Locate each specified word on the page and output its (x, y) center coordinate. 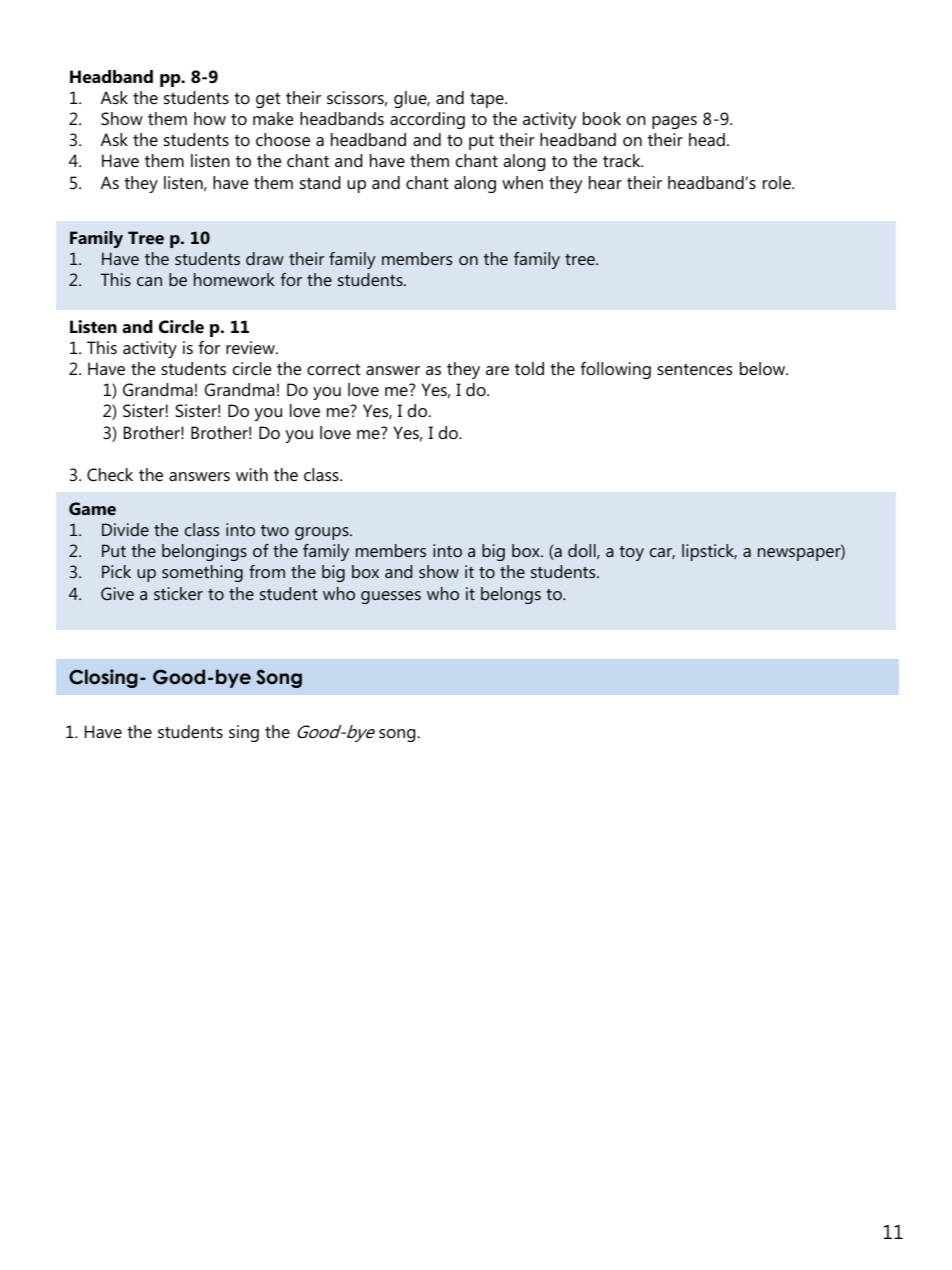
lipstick (709, 552)
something (202, 573)
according (427, 120)
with (252, 474)
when (522, 182)
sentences (694, 369)
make (273, 119)
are (497, 370)
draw (265, 258)
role (778, 182)
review (251, 347)
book (602, 119)
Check (110, 475)
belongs (511, 595)
